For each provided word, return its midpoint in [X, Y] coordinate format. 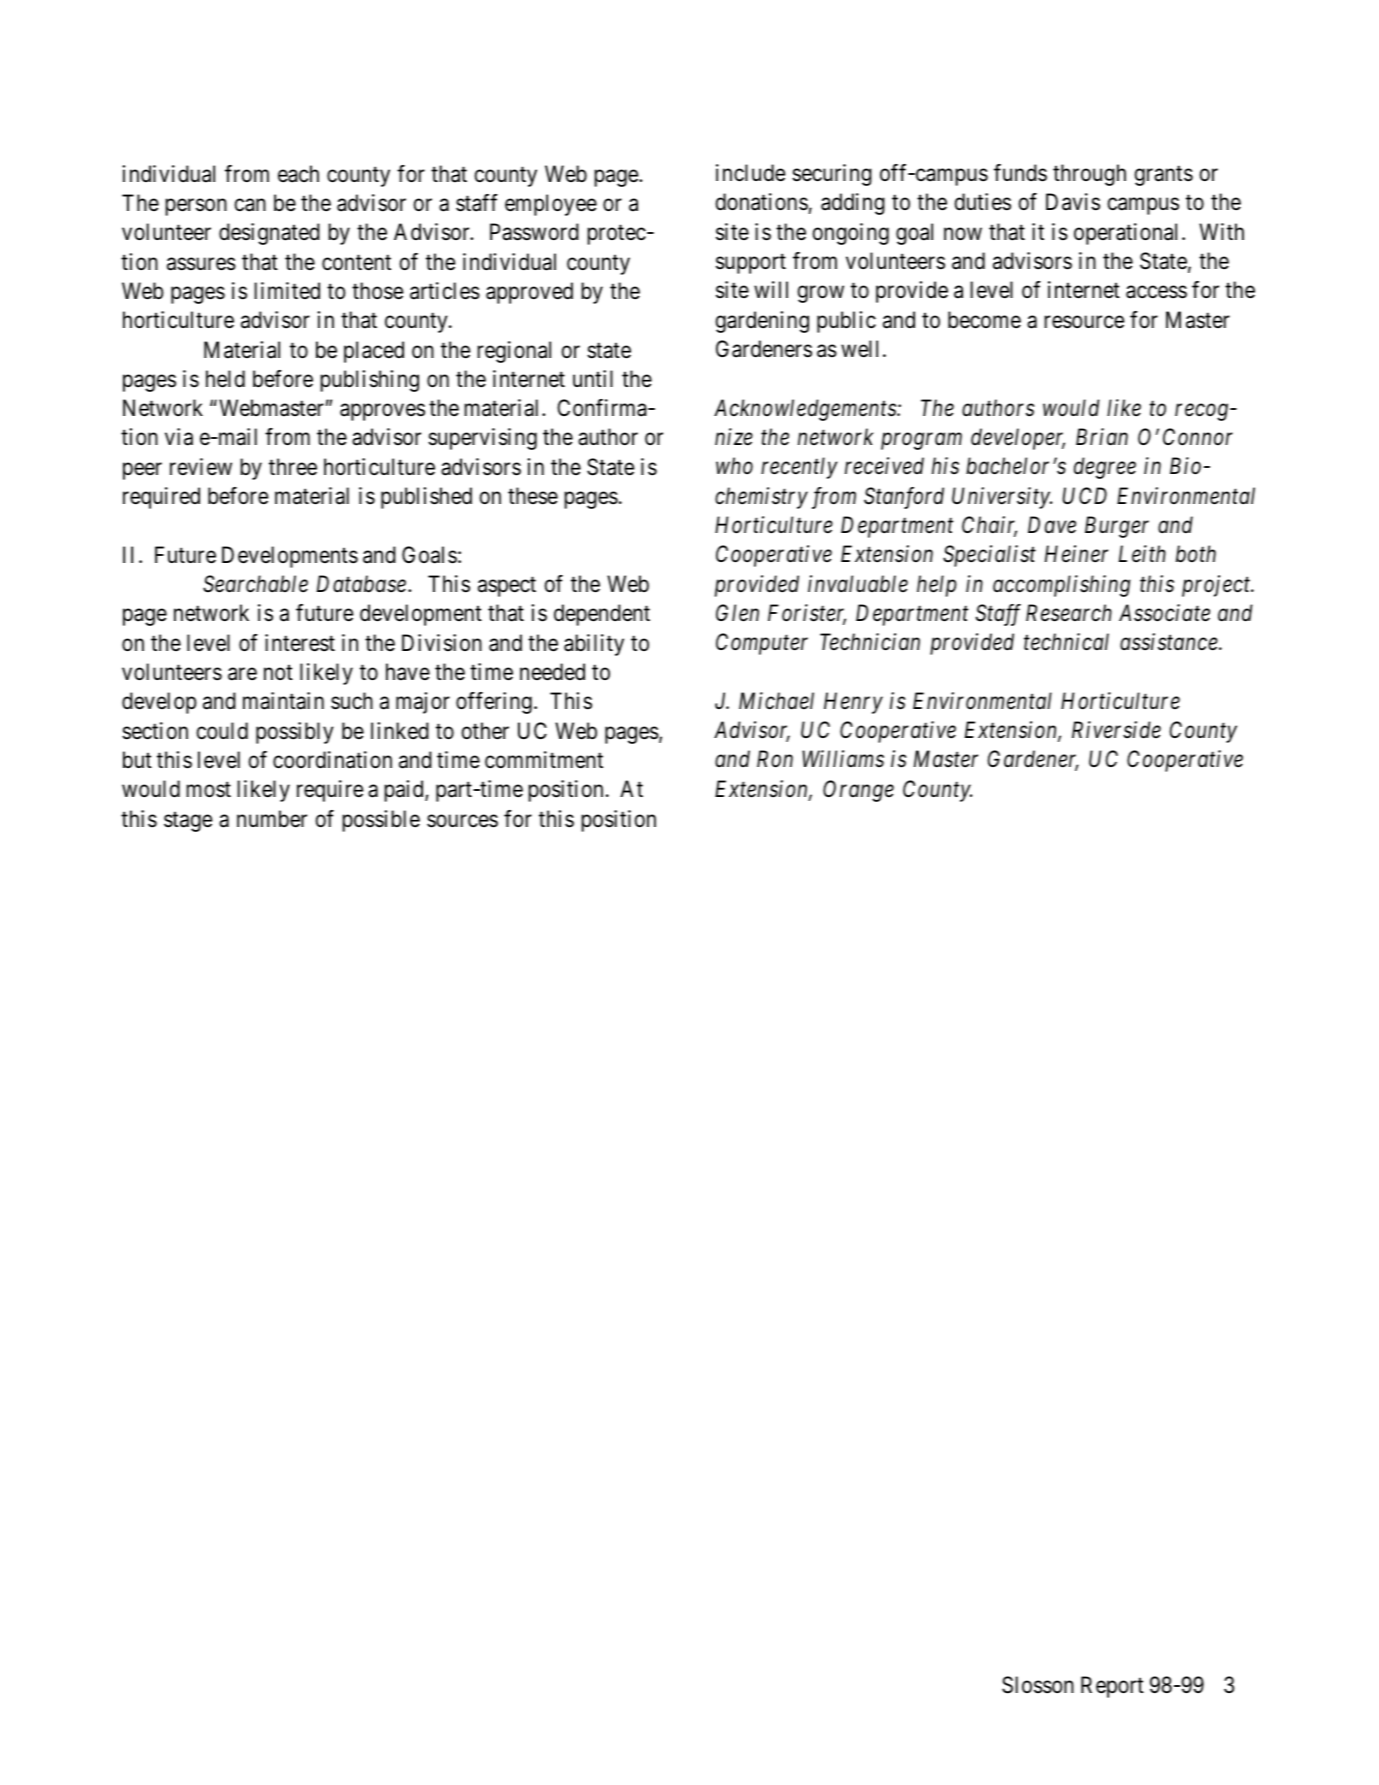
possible [381, 821]
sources [462, 821]
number [272, 819]
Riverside [1116, 730]
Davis [1073, 202]
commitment [544, 760]
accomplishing [1061, 586]
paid [405, 791]
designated [269, 234]
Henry [853, 703]
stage [188, 822]
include [750, 173]
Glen [737, 613]
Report [1112, 1687]
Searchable [255, 584]
